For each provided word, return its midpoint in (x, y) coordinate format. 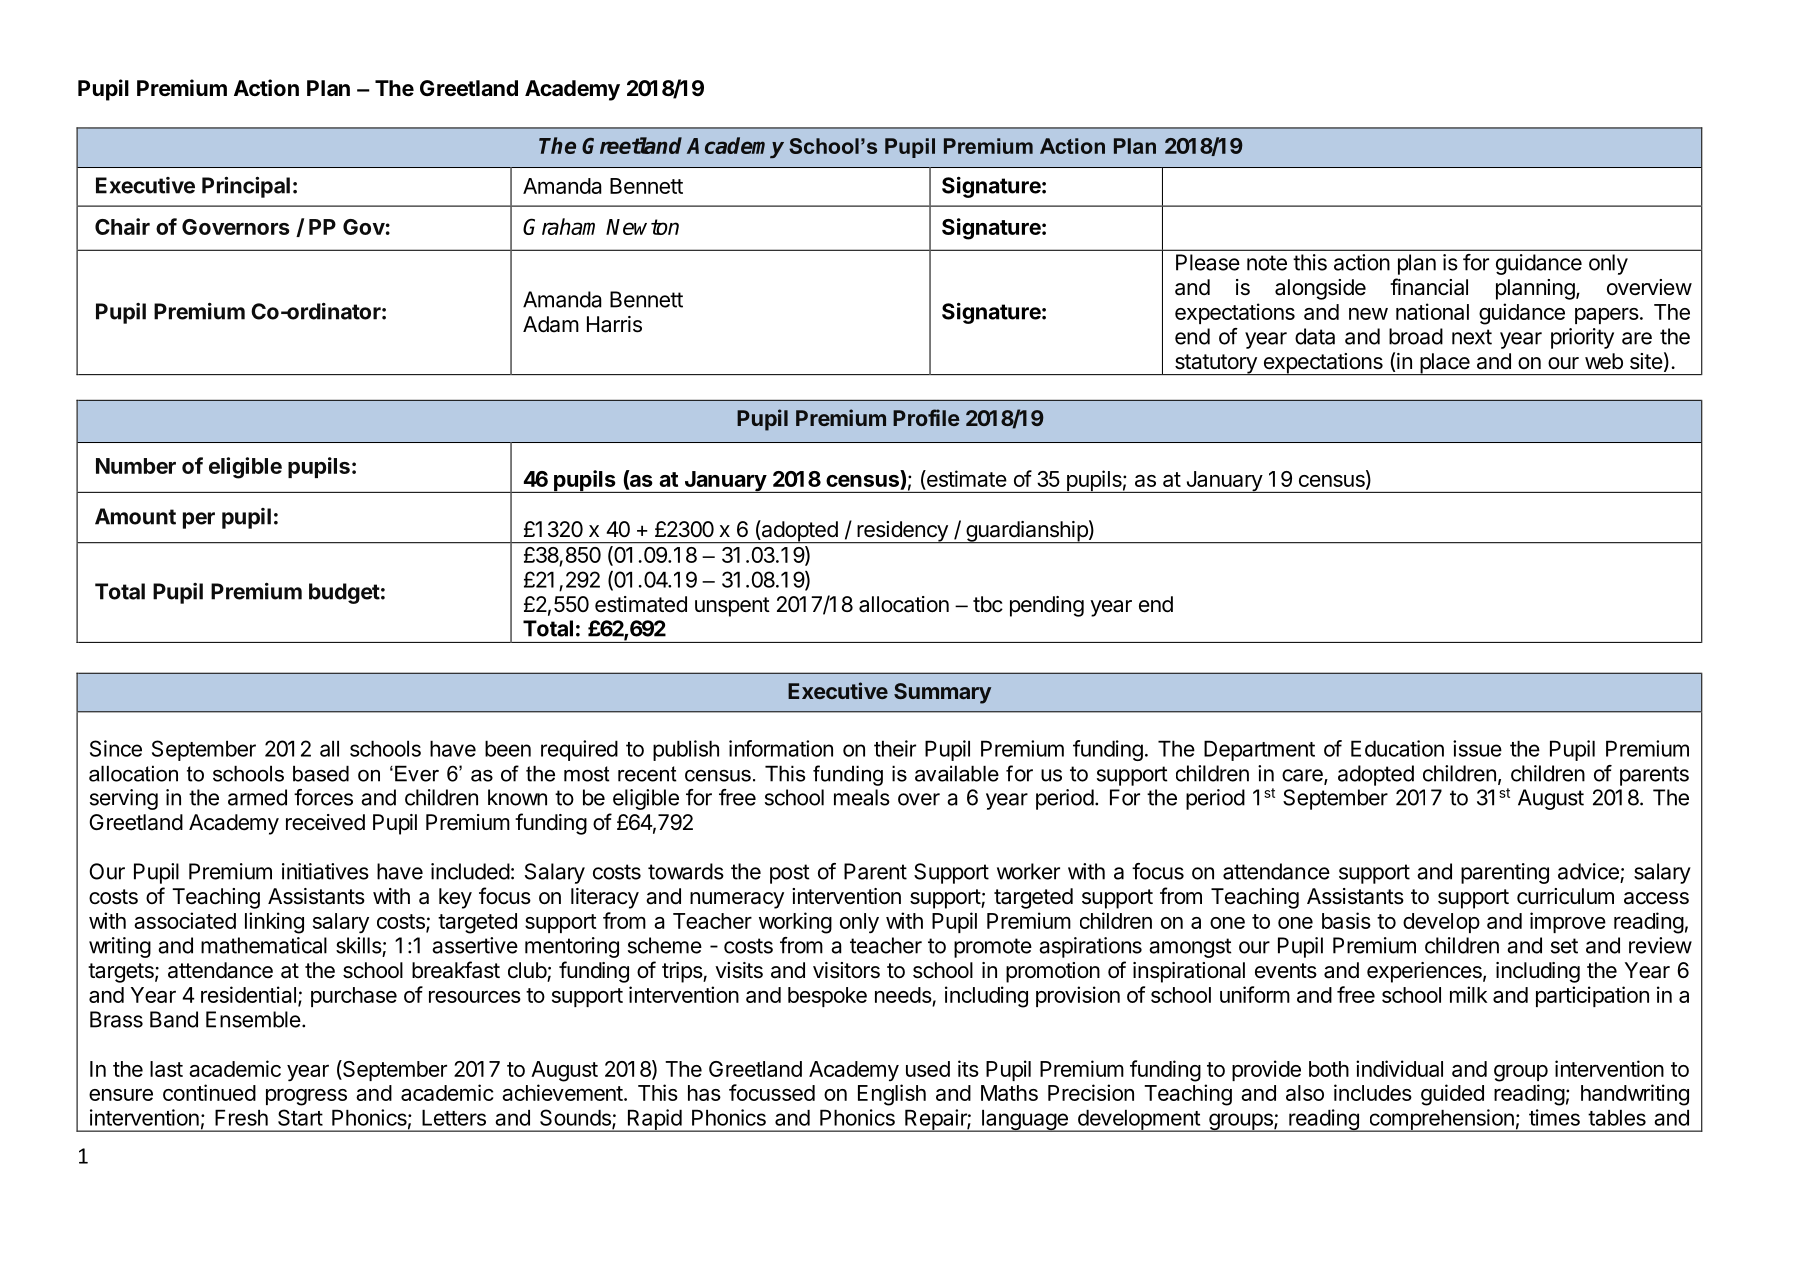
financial (1429, 287)
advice (1588, 871)
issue (1477, 748)
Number (136, 466)
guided (1452, 1095)
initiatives (325, 871)
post (790, 874)
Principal (246, 187)
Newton (642, 227)
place (1445, 364)
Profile (926, 417)
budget (344, 593)
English (892, 1095)
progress (306, 1097)
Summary (942, 693)
